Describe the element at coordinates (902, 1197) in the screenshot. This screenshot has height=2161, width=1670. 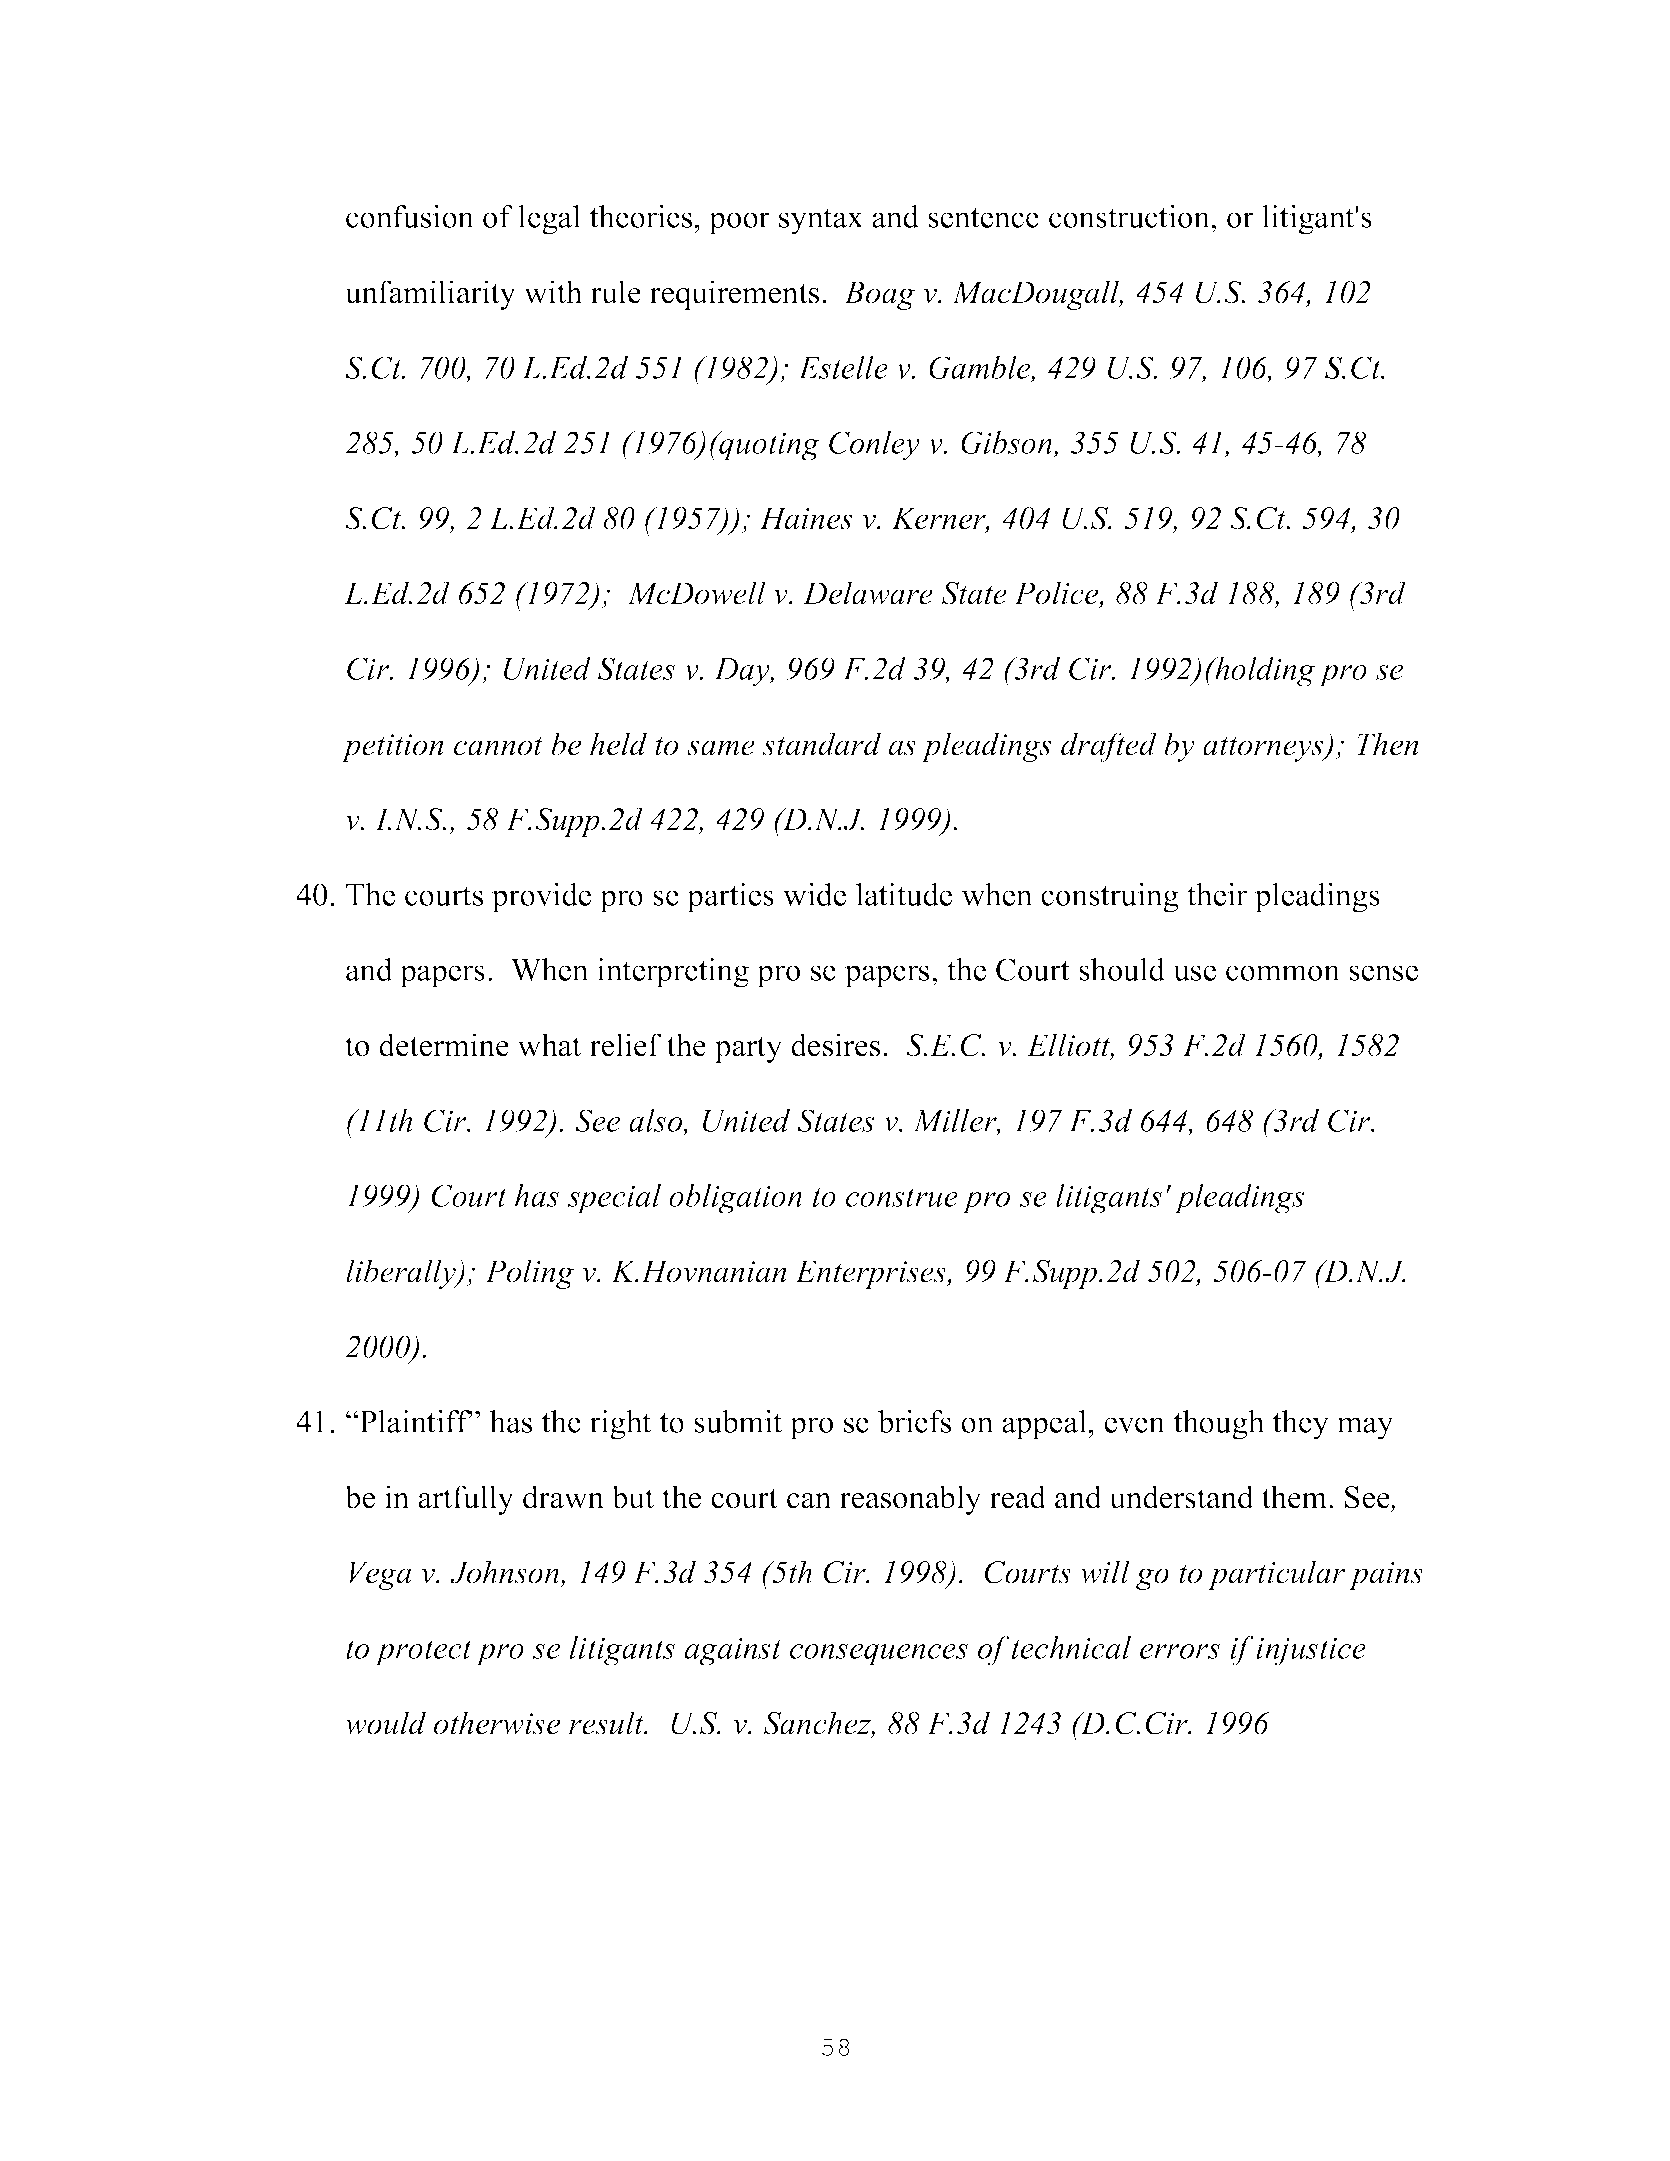
I see `construe` at that location.
